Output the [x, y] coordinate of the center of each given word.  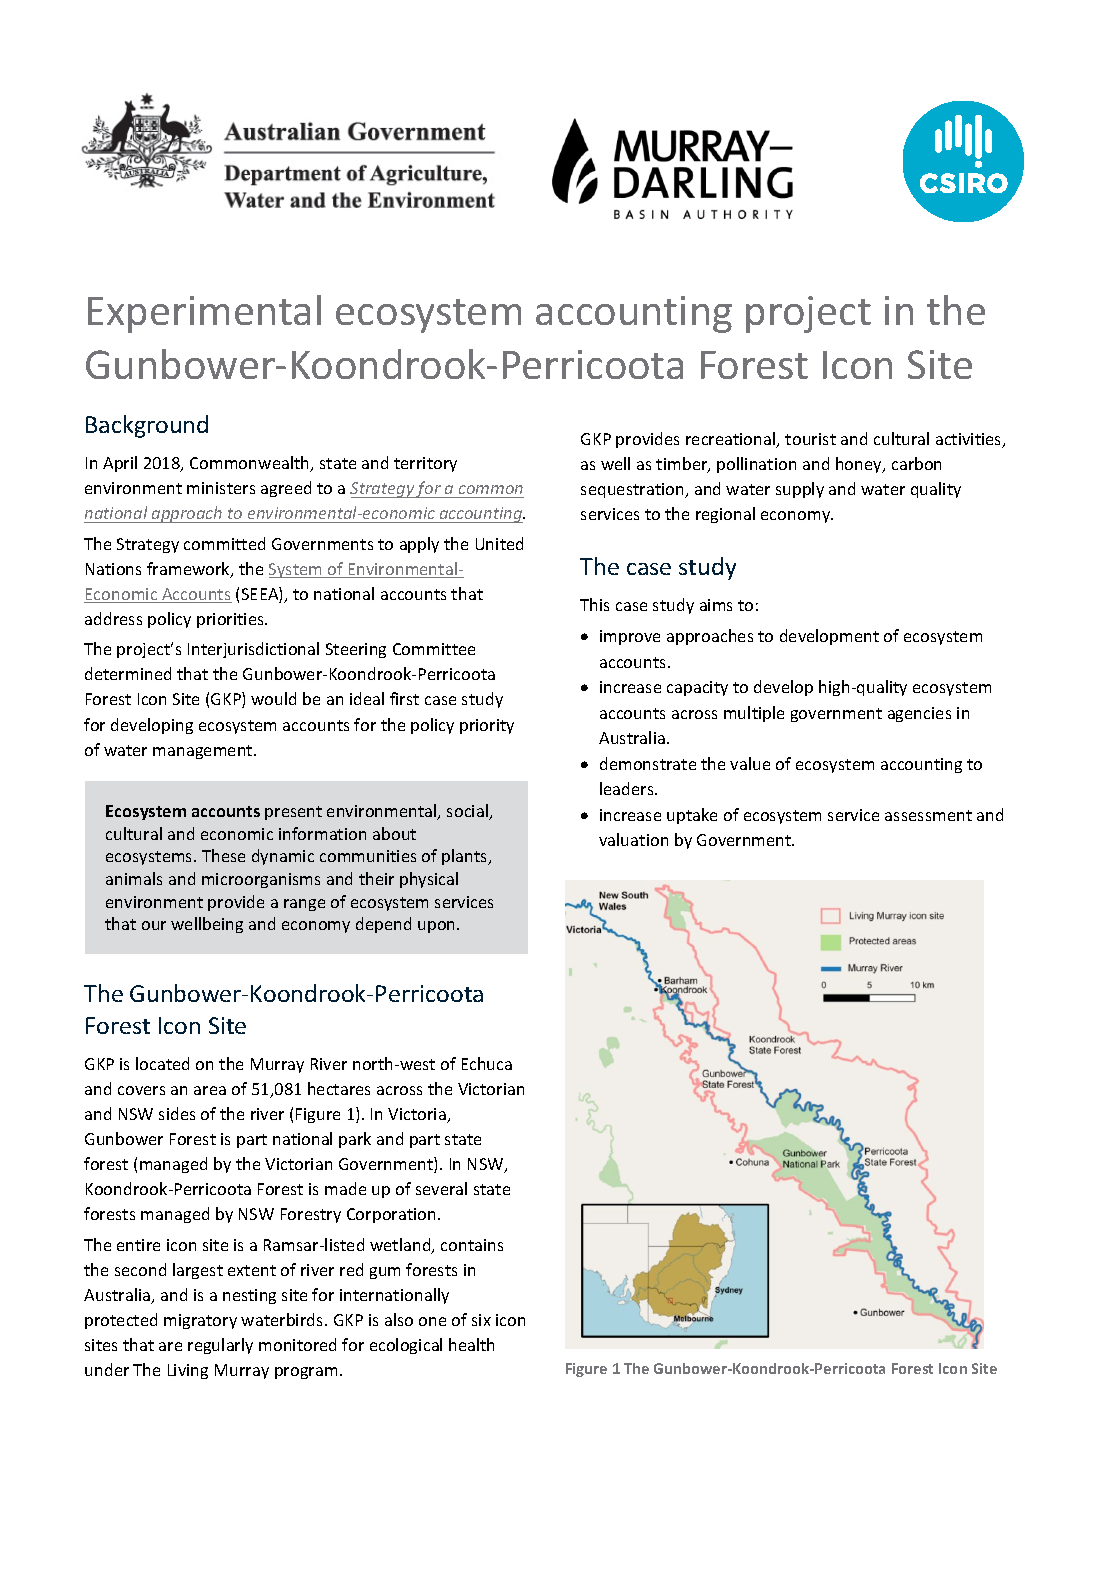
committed [224, 543]
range [304, 905]
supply [800, 490]
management [204, 752]
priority [487, 726]
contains [472, 1245]
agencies [919, 714]
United [499, 543]
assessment [928, 815]
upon [438, 927]
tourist [810, 439]
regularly [220, 1346]
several [441, 1188]
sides [177, 1113]
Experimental [204, 314]
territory [425, 464]
